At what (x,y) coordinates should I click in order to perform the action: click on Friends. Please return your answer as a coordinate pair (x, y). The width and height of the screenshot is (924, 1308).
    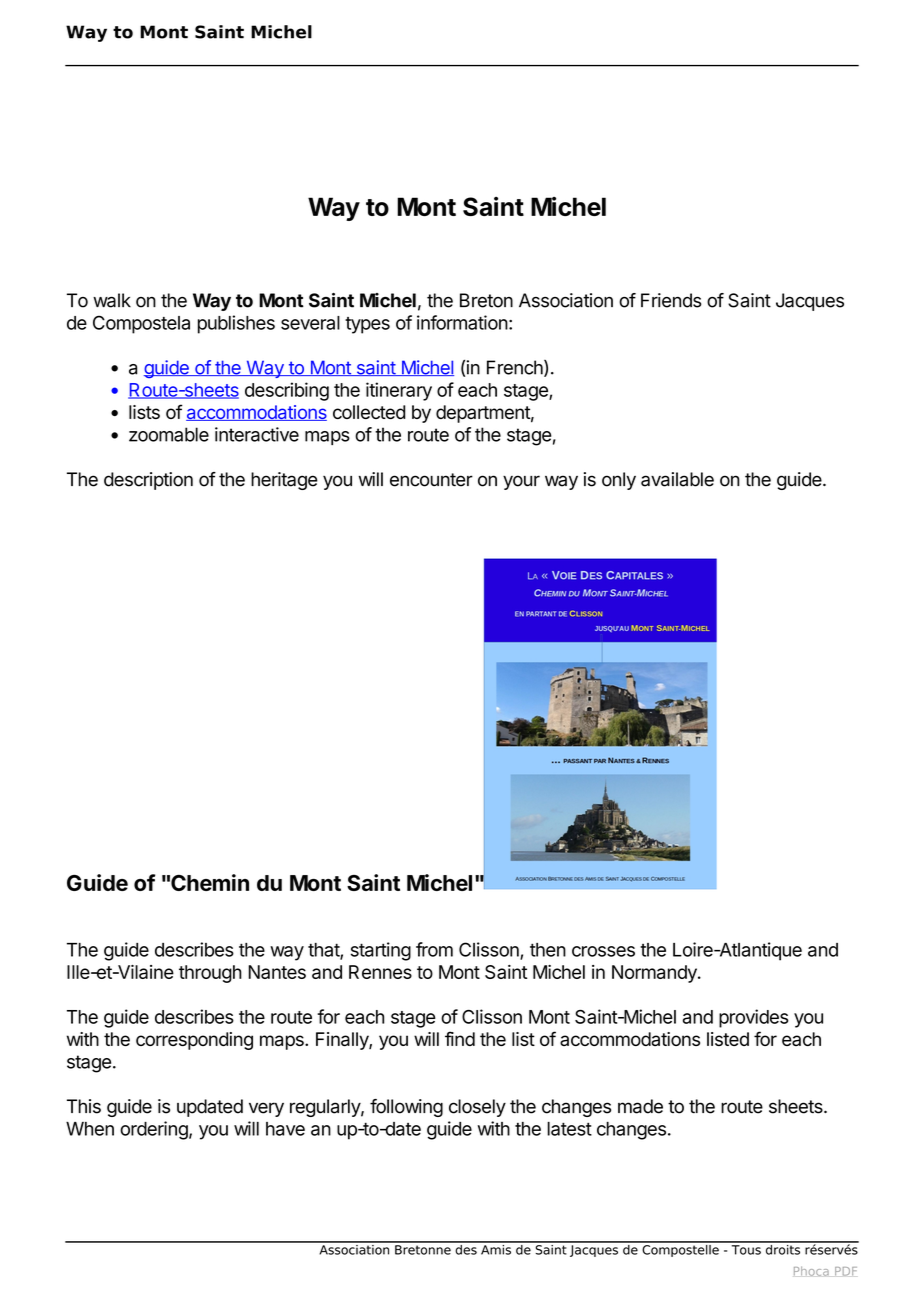
    Looking at the image, I should click on (671, 300).
